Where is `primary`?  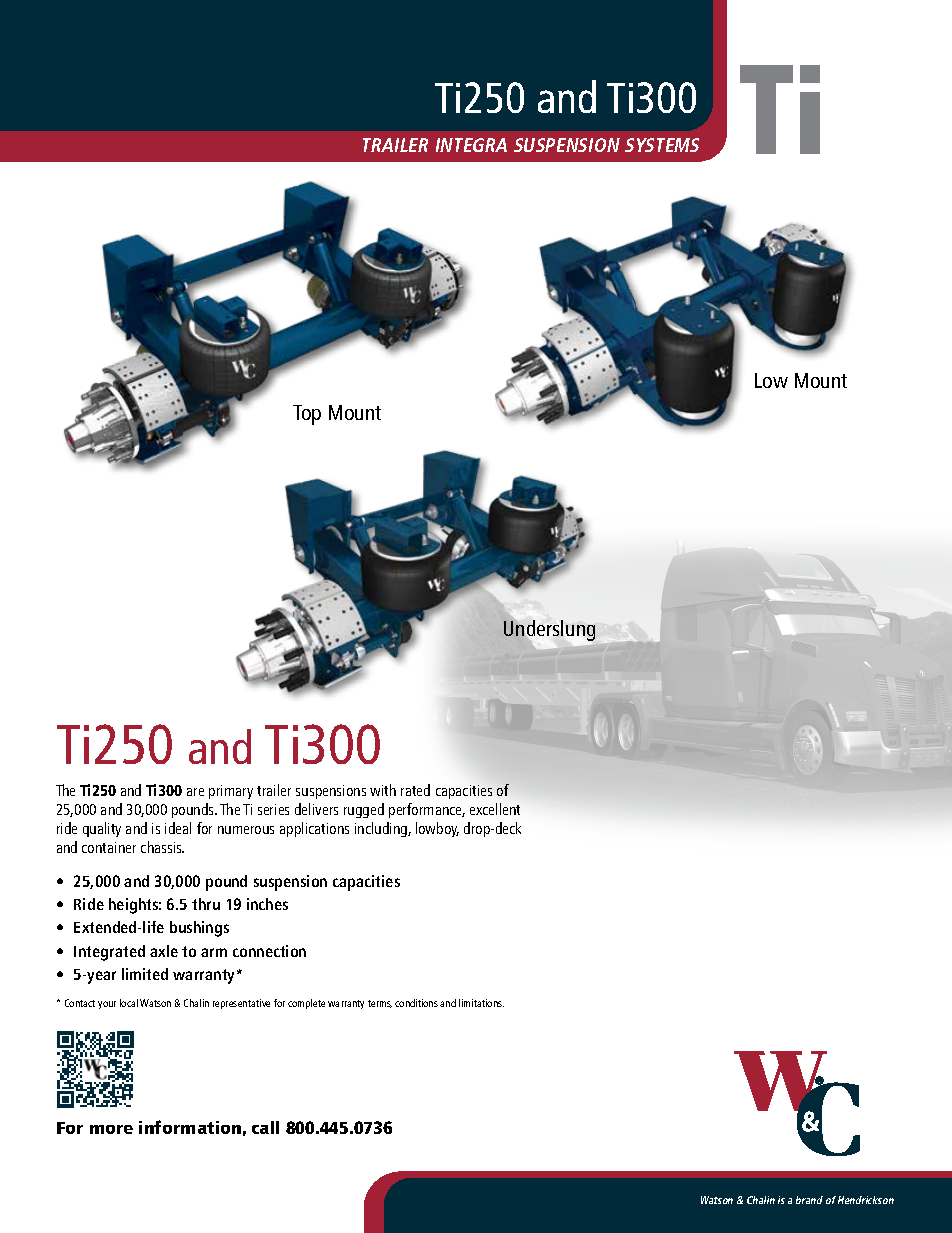
primary is located at coordinates (231, 792).
